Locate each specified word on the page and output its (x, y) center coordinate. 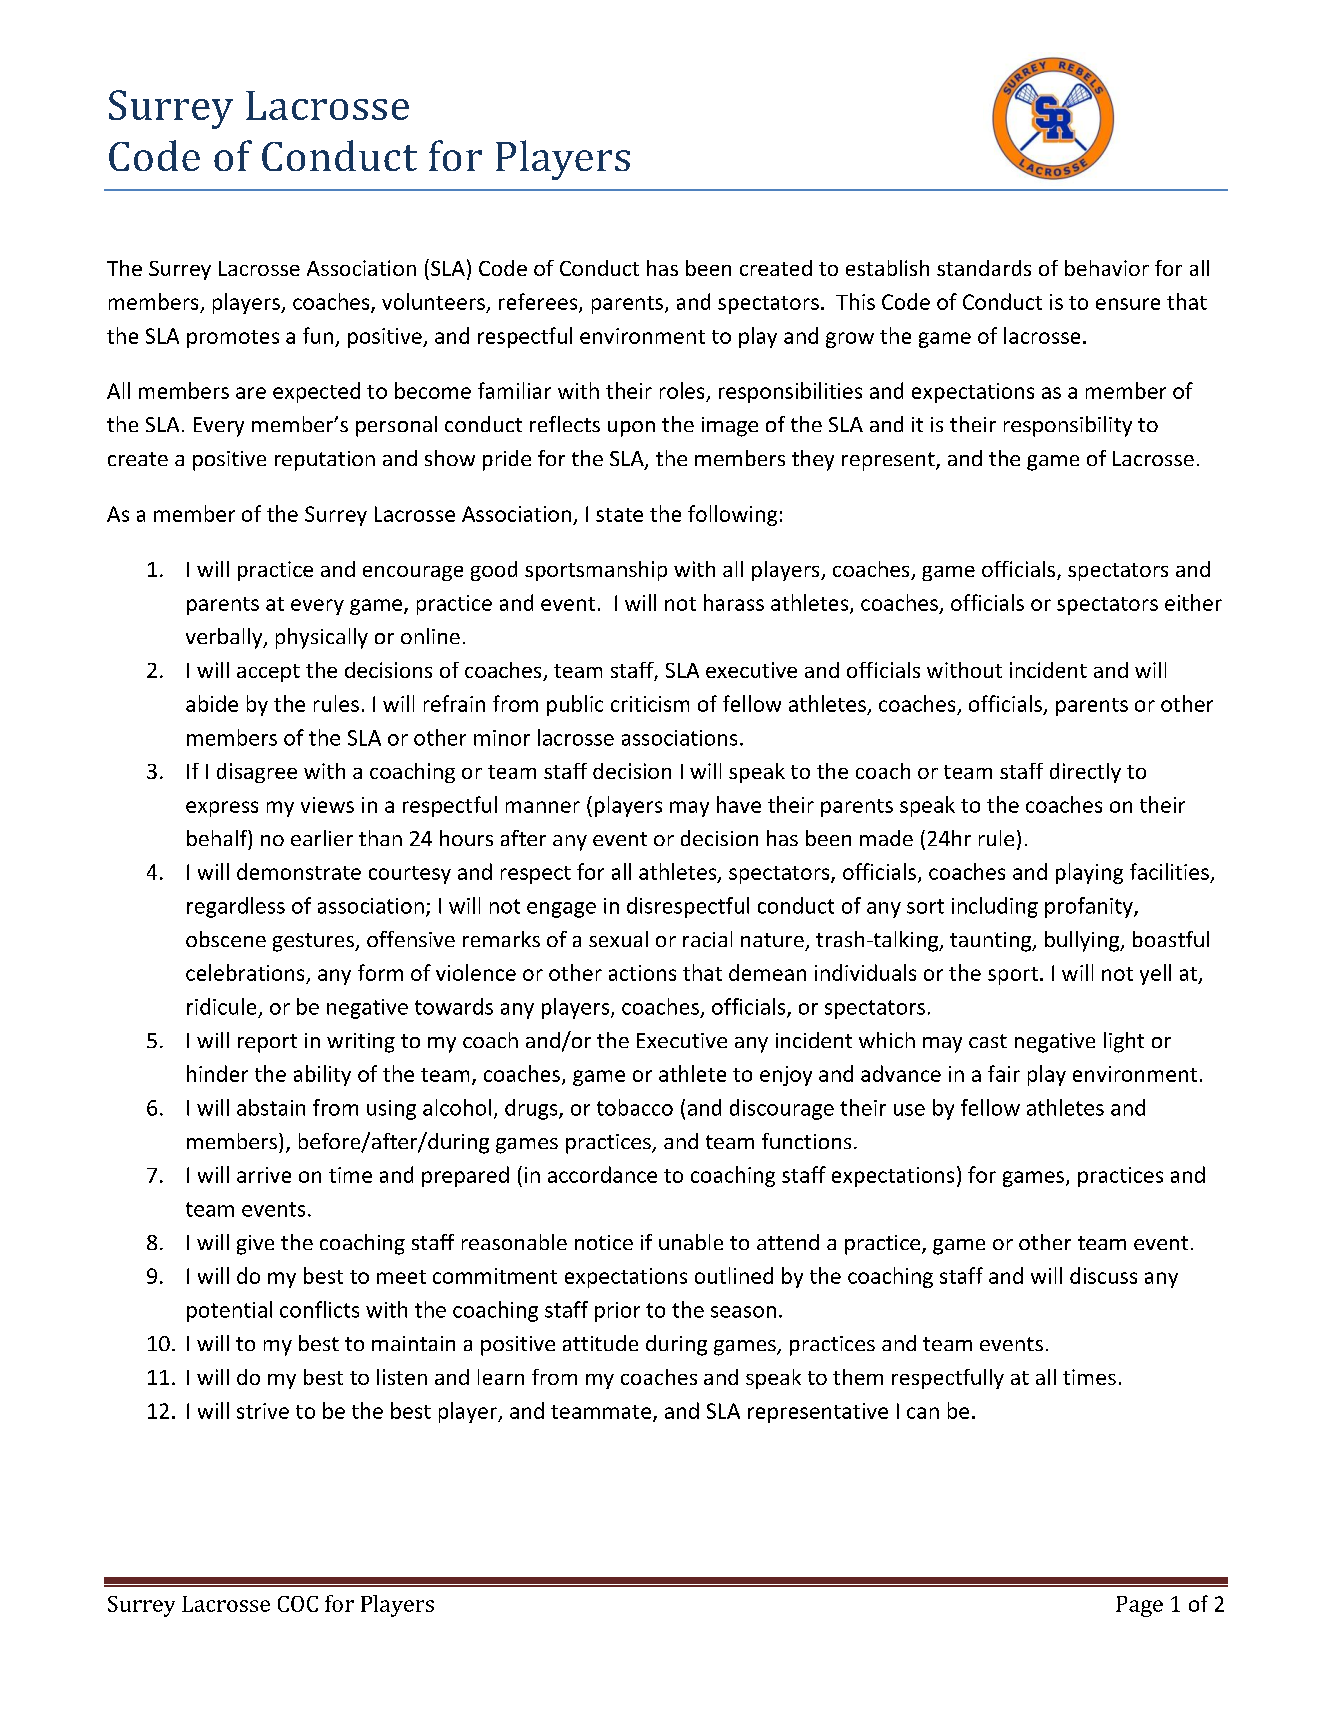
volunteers (433, 301)
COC (298, 1604)
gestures (314, 942)
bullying (1083, 941)
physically (322, 638)
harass (734, 602)
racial (707, 939)
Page (1139, 1606)
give (255, 1245)
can (923, 1413)
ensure (1128, 304)
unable (691, 1242)
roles (683, 392)
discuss (1103, 1275)
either (1193, 602)
